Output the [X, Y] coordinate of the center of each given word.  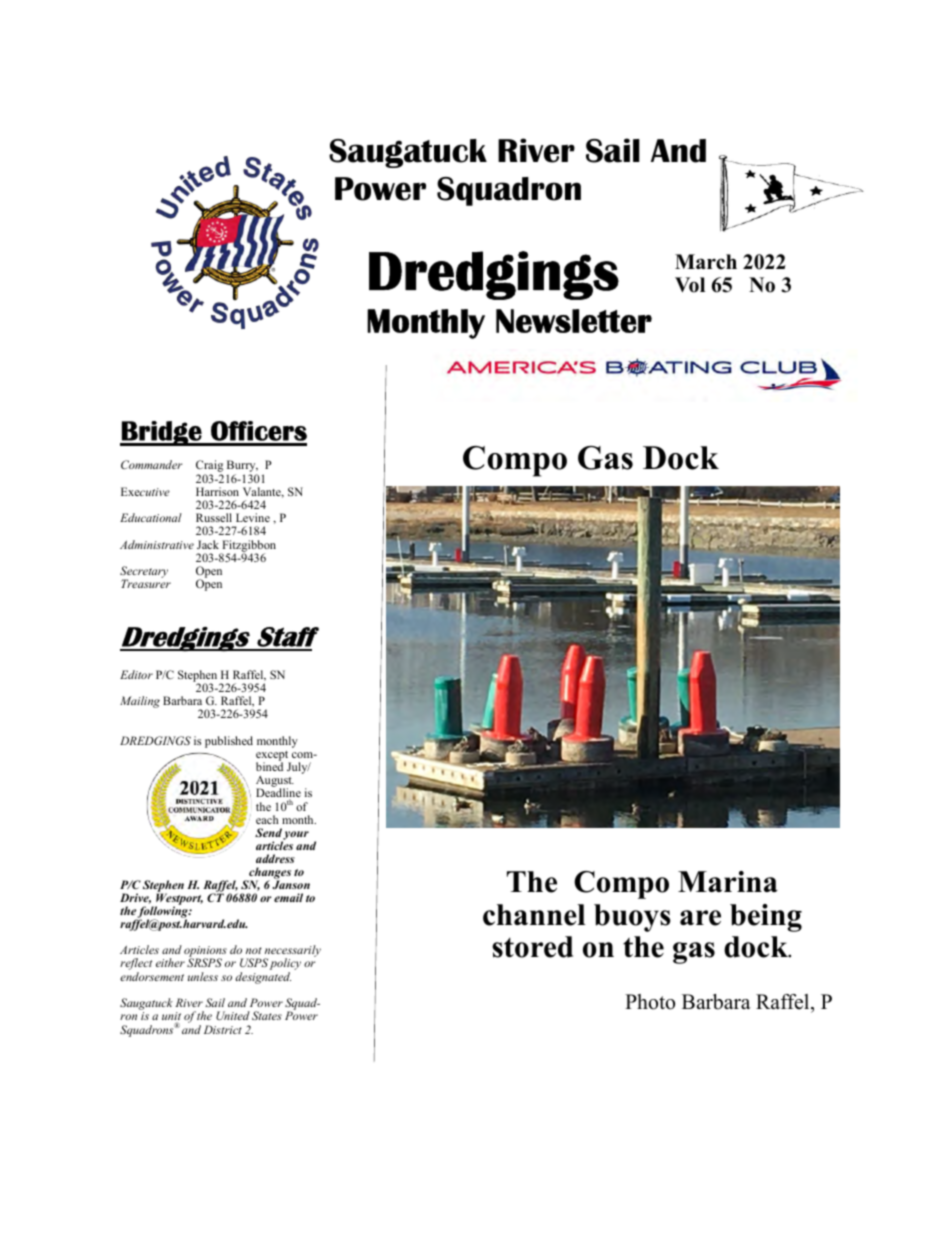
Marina [728, 881]
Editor [136, 674]
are [700, 918]
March [706, 262]
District [223, 1029]
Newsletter [574, 321]
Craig [209, 467]
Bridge [162, 433]
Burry [242, 467]
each [267, 819]
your [295, 836]
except [273, 757]
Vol [690, 285]
